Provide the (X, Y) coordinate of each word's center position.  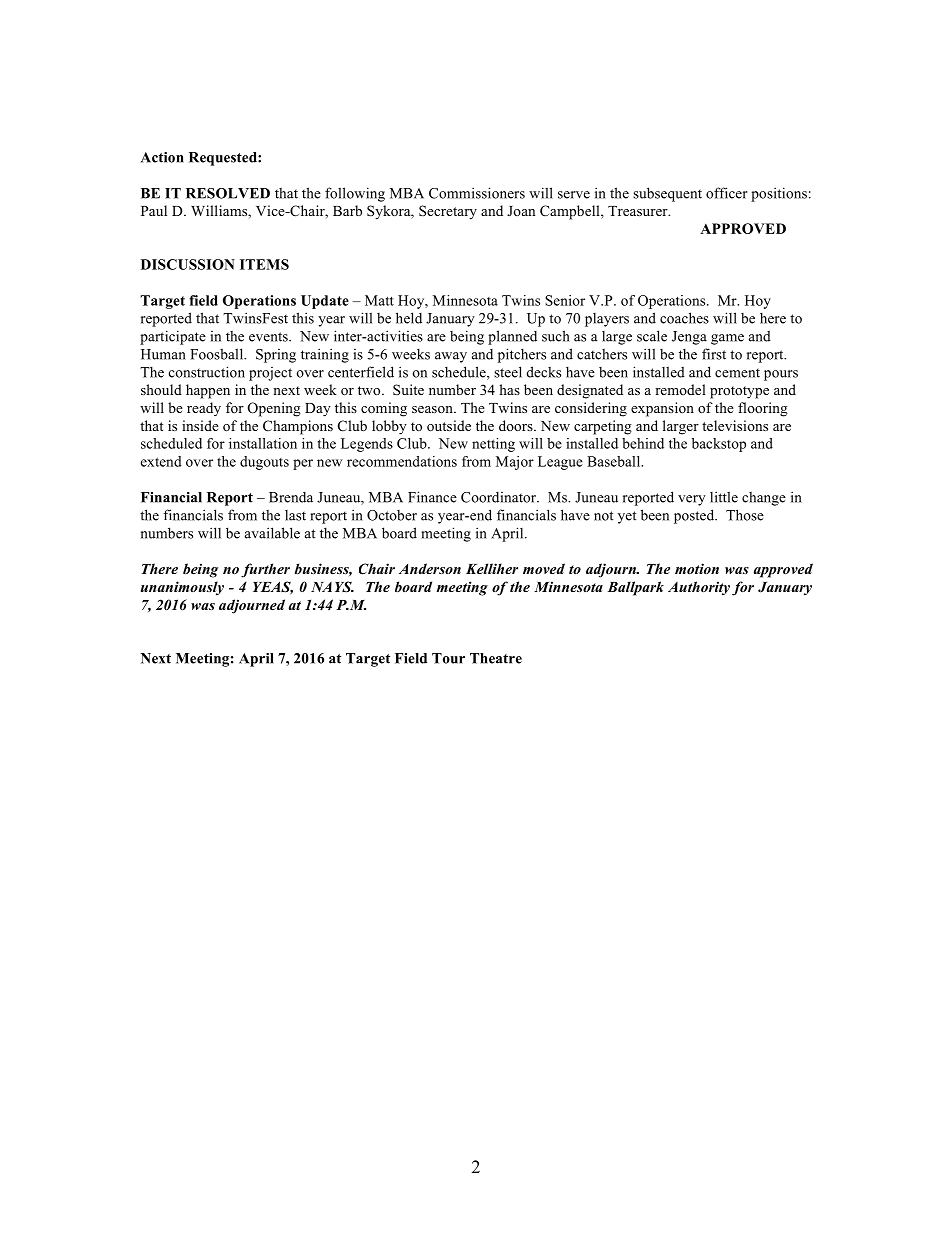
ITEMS (264, 264)
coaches (684, 318)
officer (727, 193)
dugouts (264, 463)
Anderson (430, 568)
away (451, 357)
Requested (224, 159)
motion (697, 568)
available (272, 533)
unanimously (182, 588)
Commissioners (477, 193)
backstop (719, 445)
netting (493, 445)
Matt (379, 300)
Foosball (218, 354)
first (714, 354)
